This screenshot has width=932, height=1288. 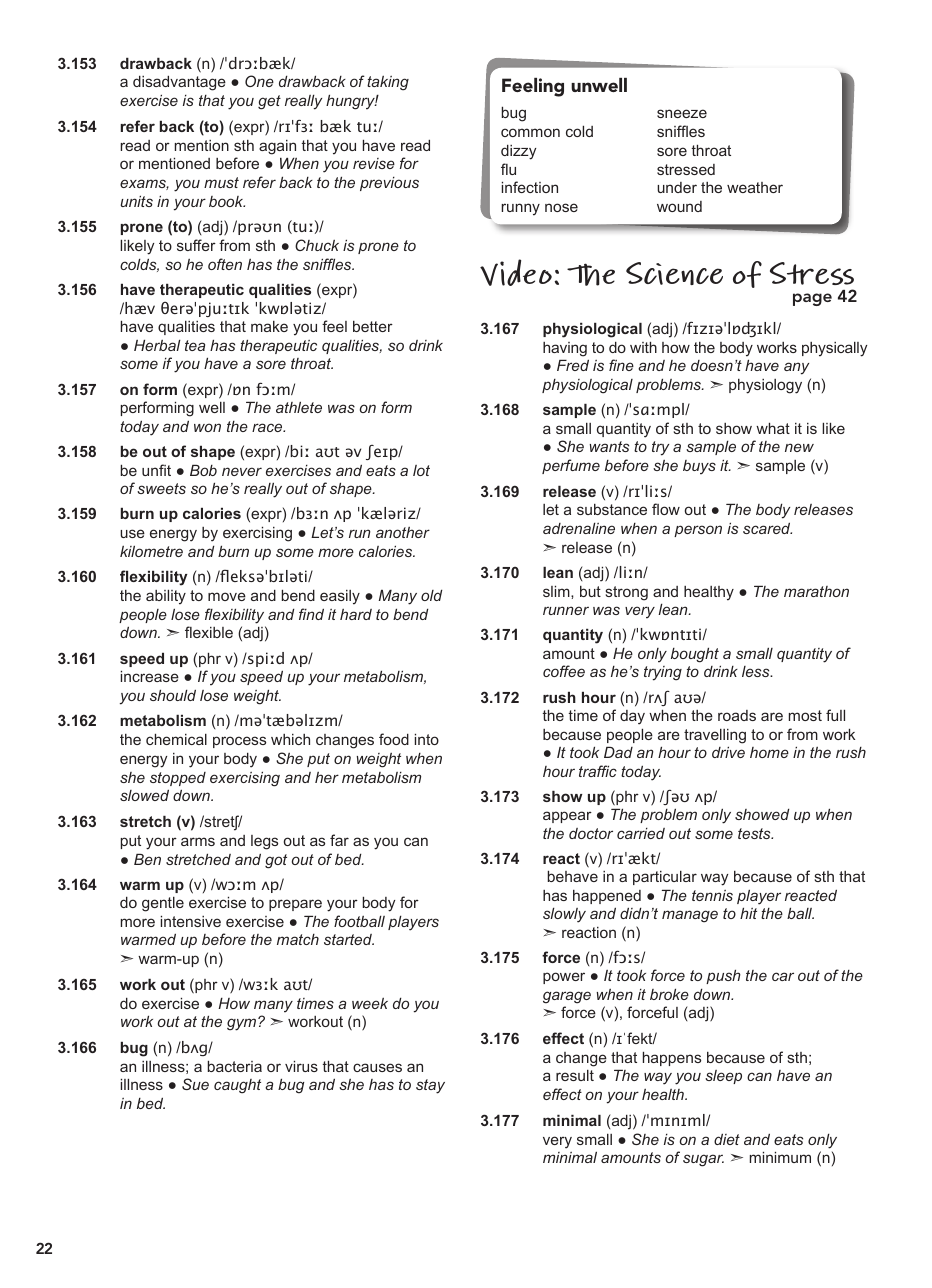 What do you see at coordinates (727, 1139) in the screenshot?
I see `diet` at bounding box center [727, 1139].
